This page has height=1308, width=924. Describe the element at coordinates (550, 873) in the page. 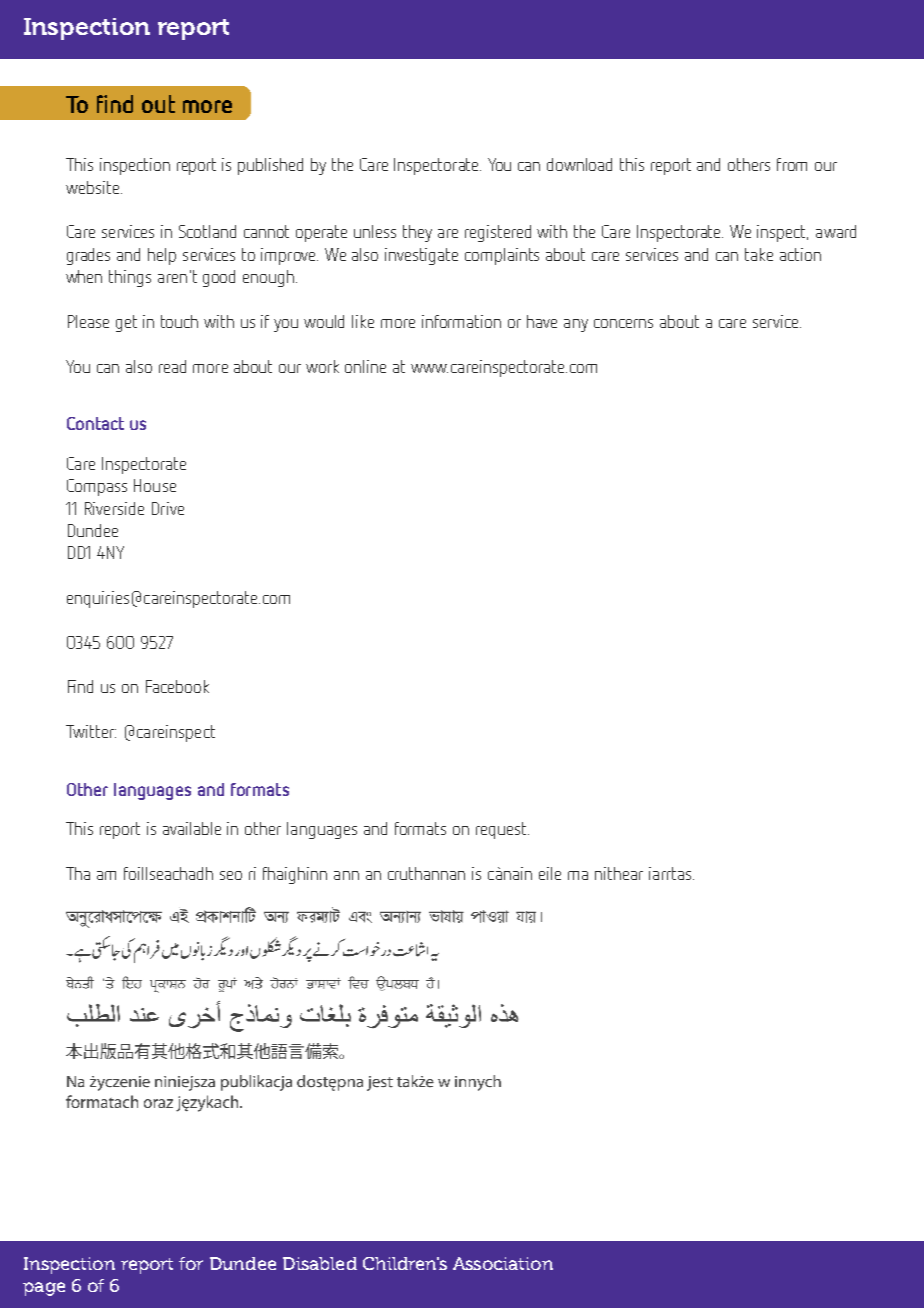

I see `eile` at that location.
